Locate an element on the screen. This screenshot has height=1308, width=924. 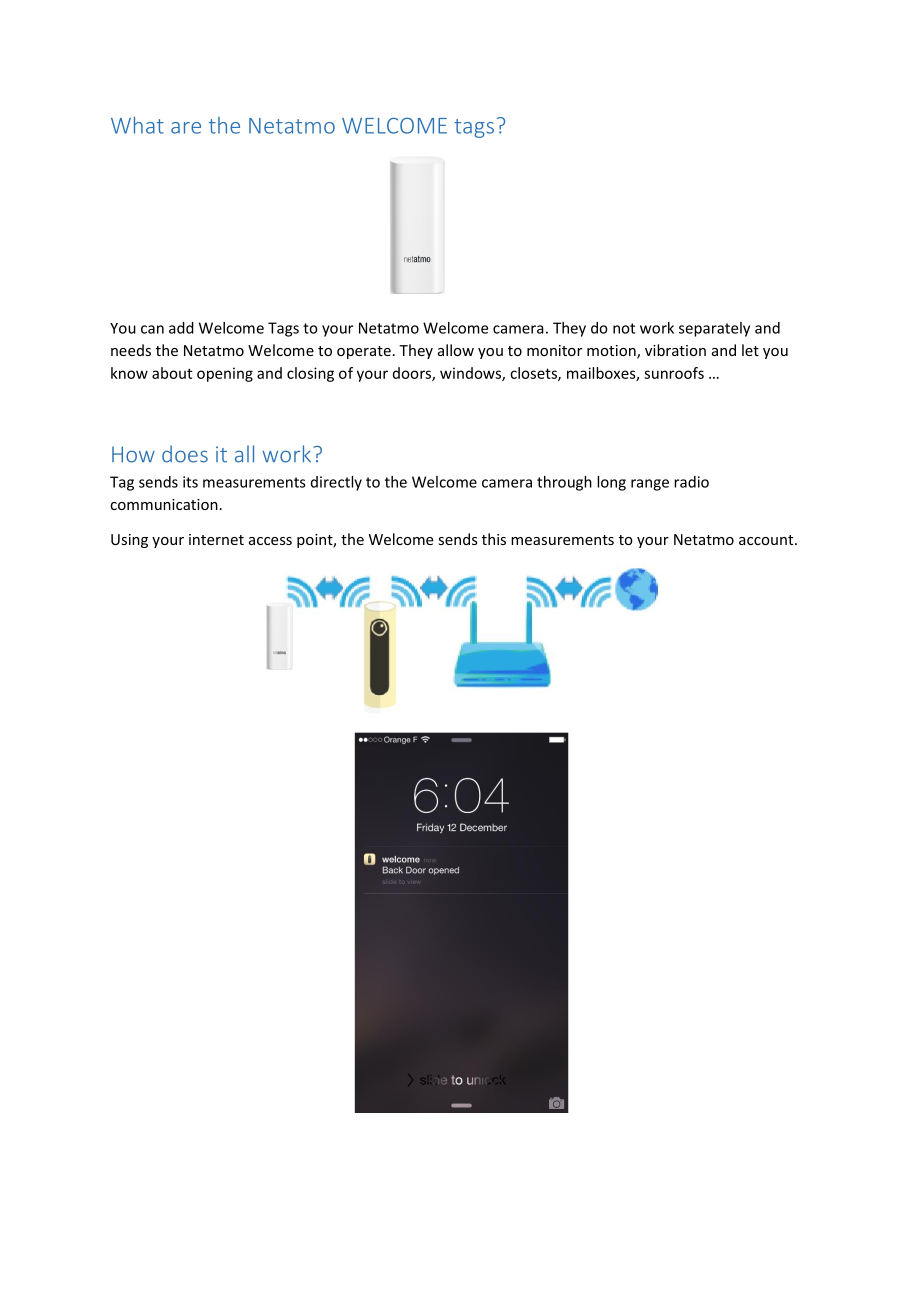
vibration is located at coordinates (675, 350).
